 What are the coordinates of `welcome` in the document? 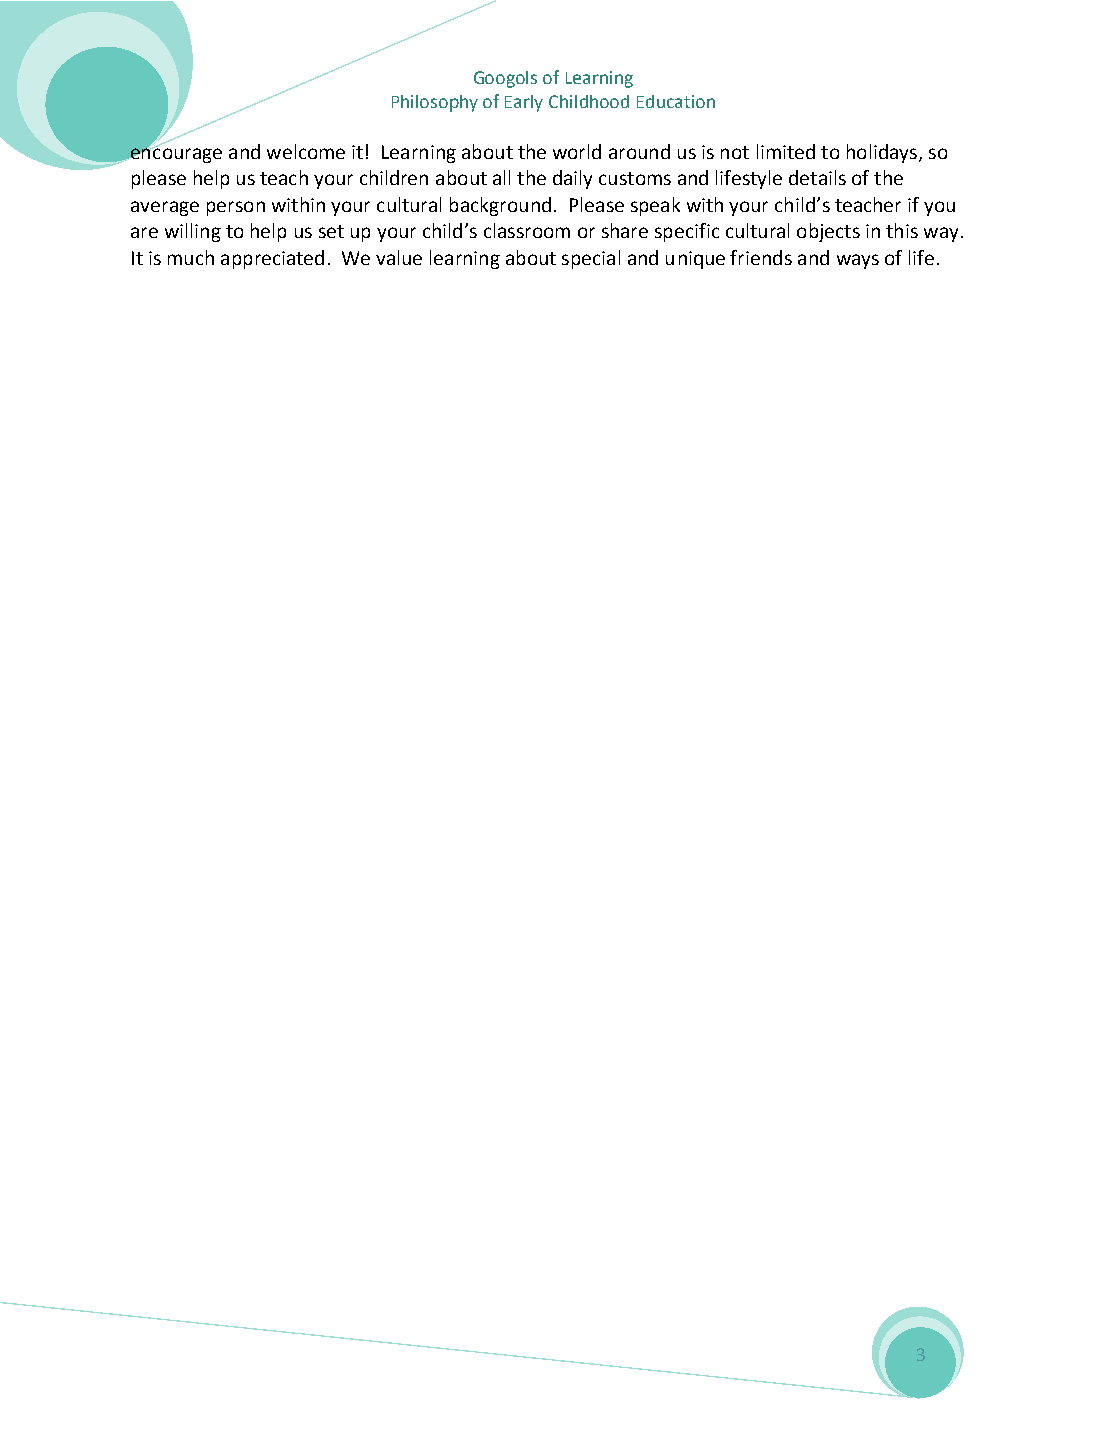 It's located at (306, 151).
